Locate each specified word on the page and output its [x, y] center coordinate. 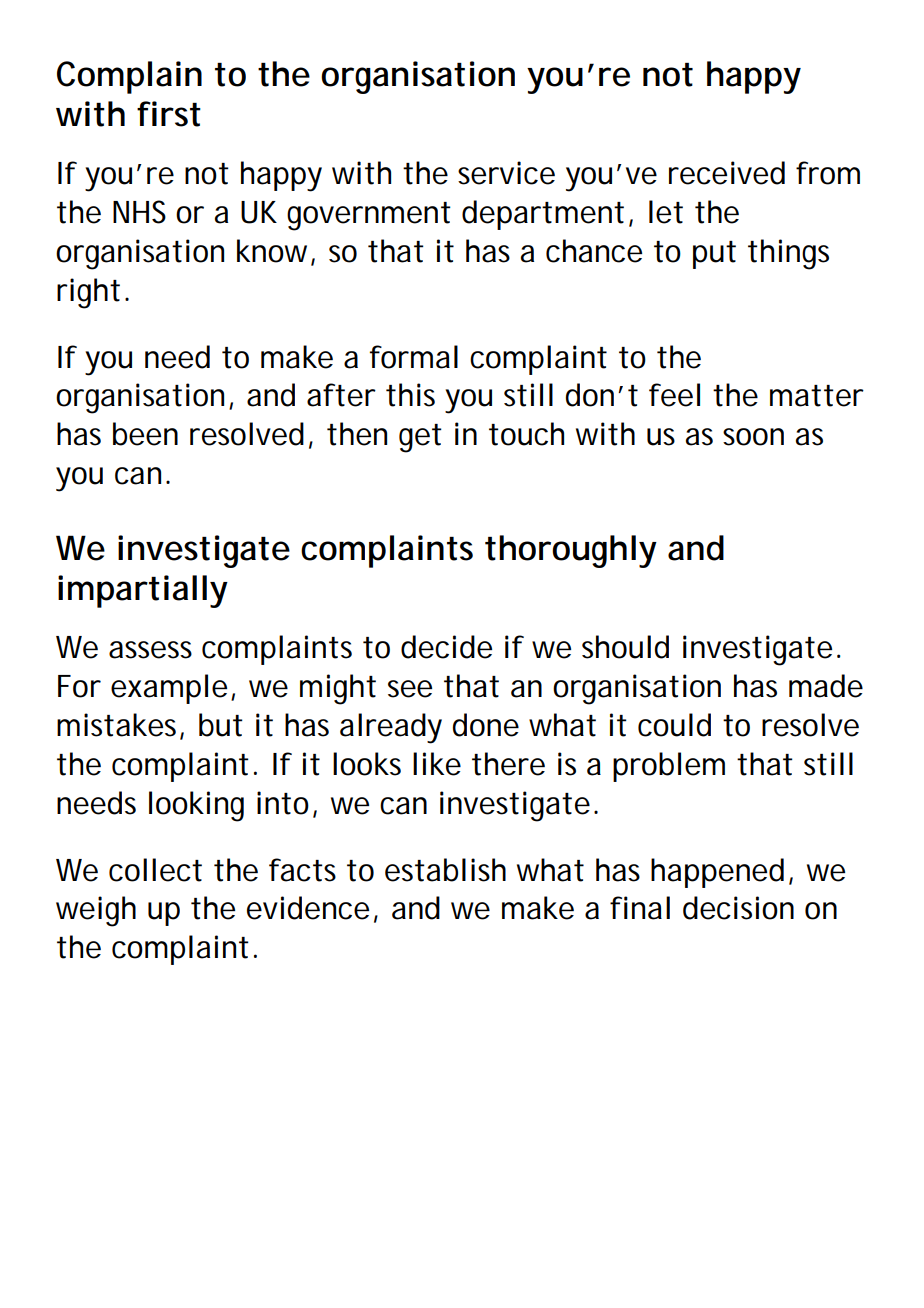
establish [445, 870]
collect [155, 870]
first [169, 114]
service [506, 173]
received [727, 173]
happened [717, 873]
